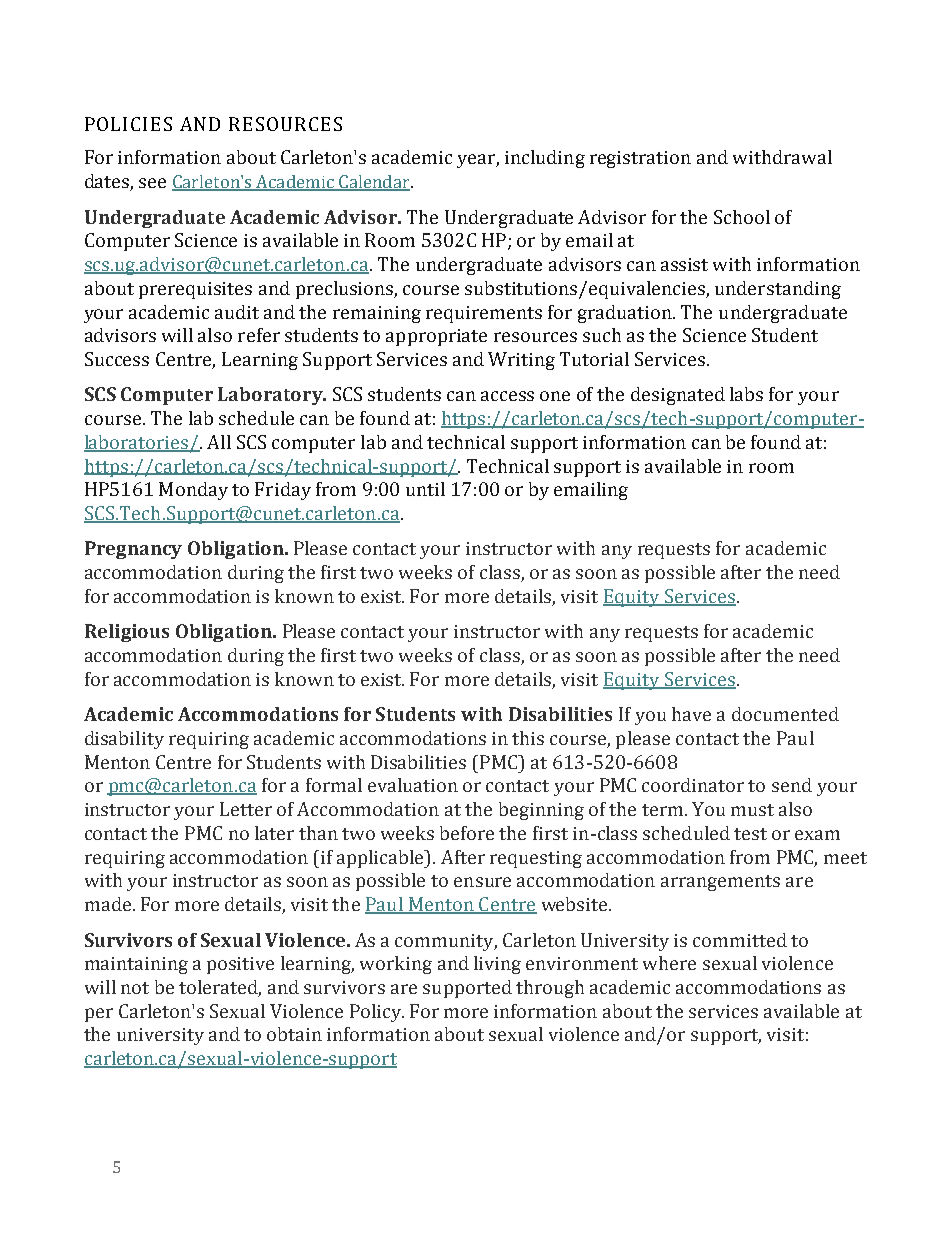 The width and height of the screenshot is (952, 1233). I want to click on including, so click(545, 159).
